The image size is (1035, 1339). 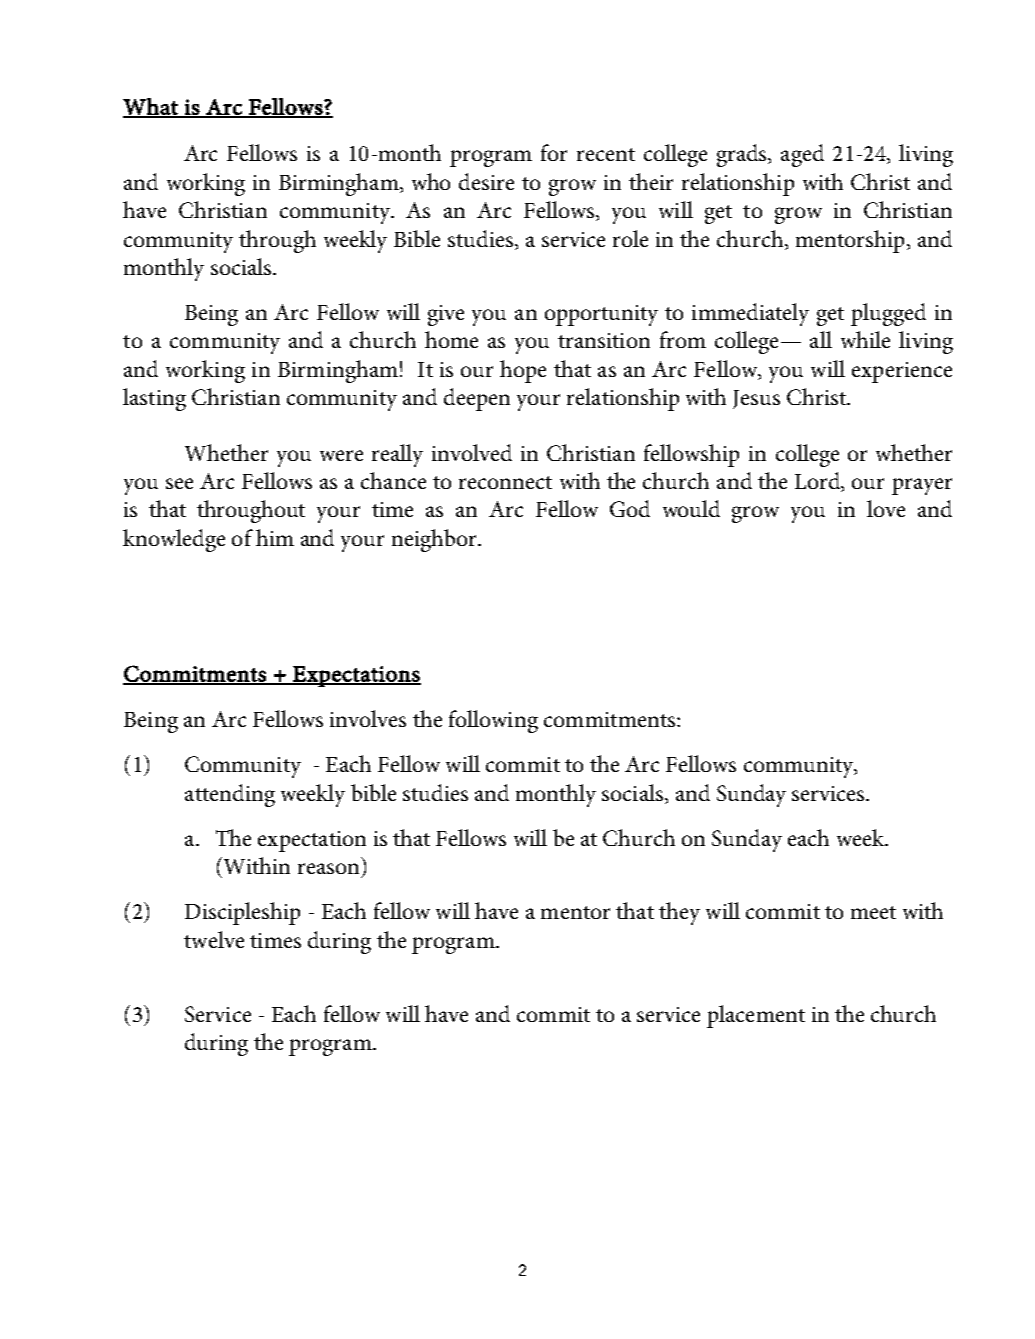 I want to click on placement, so click(x=756, y=1016).
